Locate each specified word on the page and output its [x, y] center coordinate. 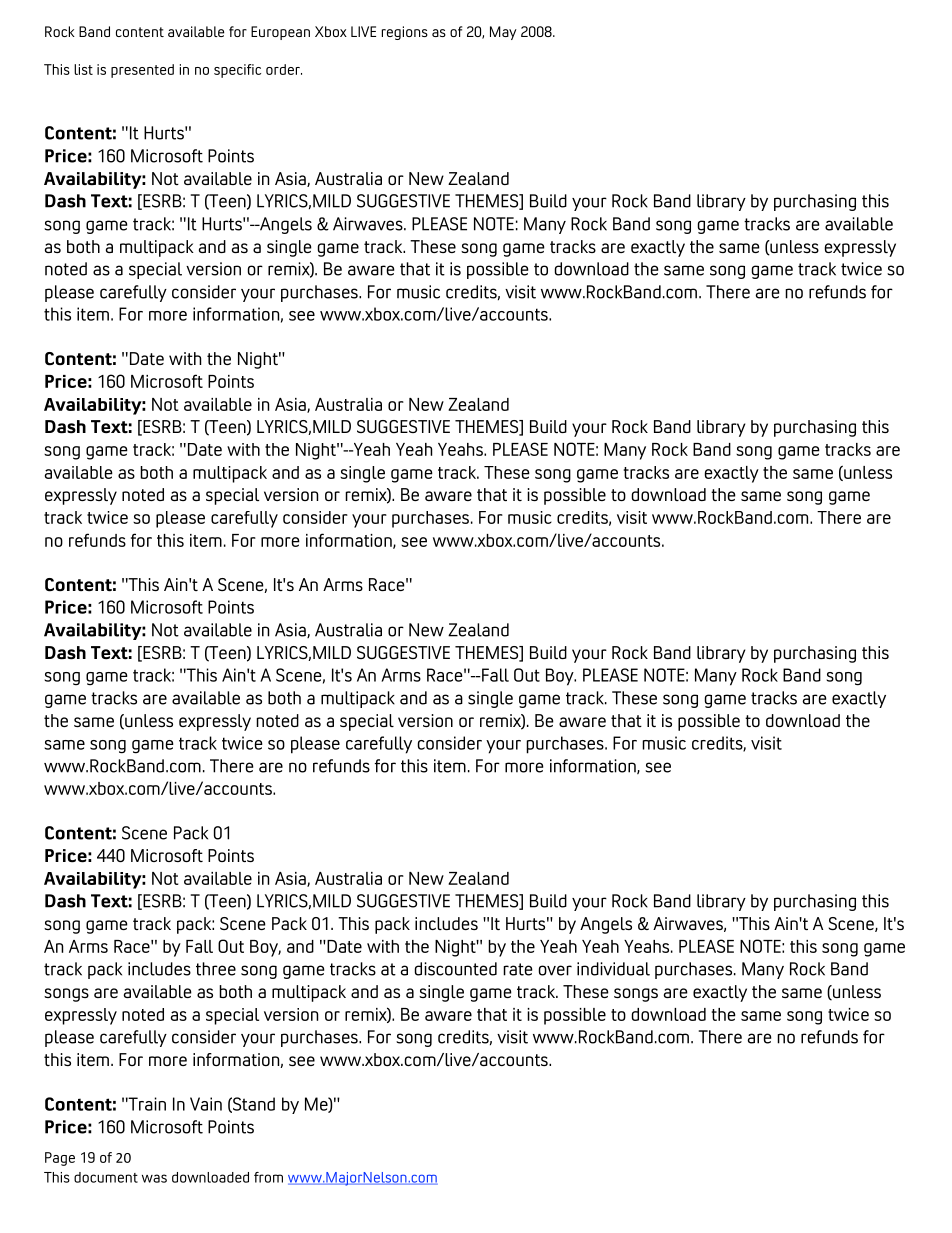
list [83, 69]
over [555, 970]
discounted [456, 969]
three [216, 969]
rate [518, 969]
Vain [206, 1104]
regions [405, 33]
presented [142, 71]
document [106, 1177]
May [503, 33]
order [284, 69]
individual [613, 969]
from [268, 1177]
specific [237, 71]
